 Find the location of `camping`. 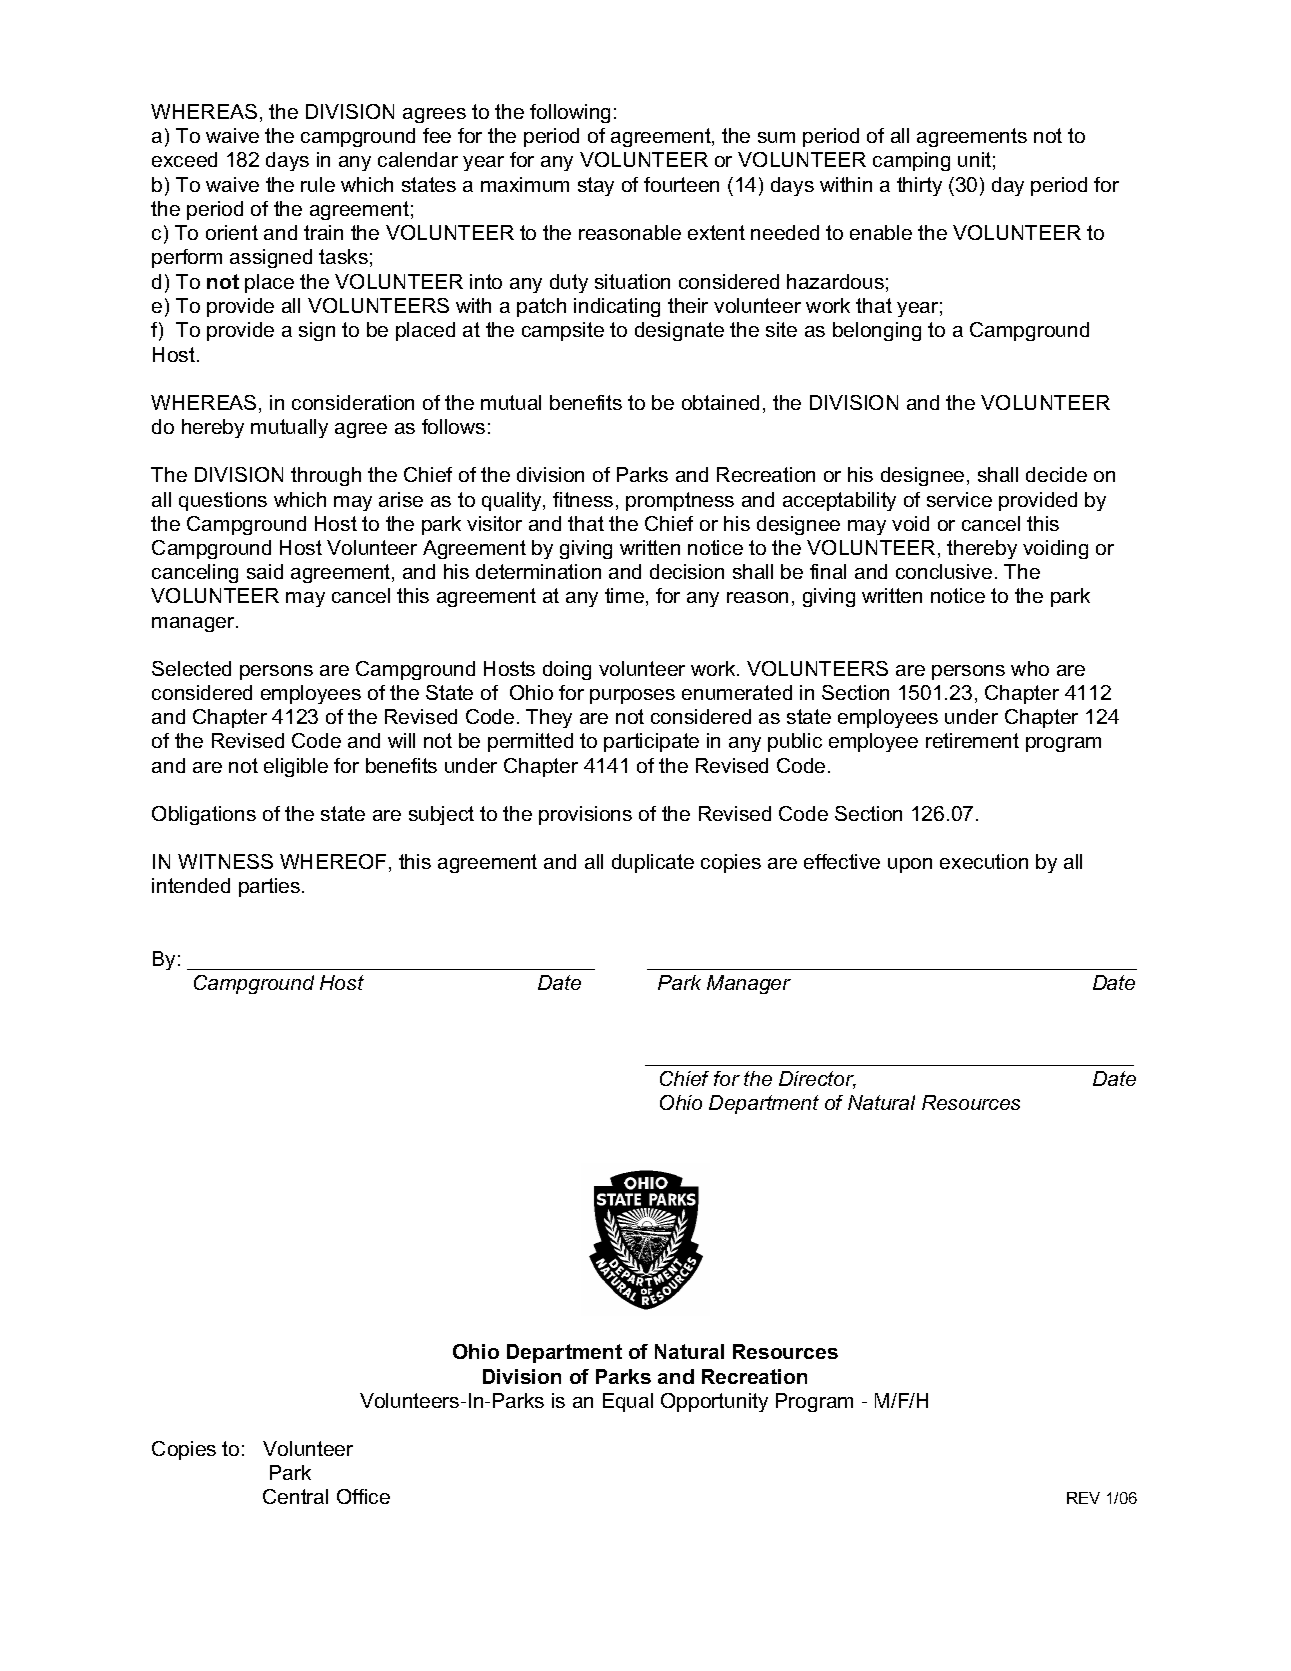

camping is located at coordinates (911, 161).
